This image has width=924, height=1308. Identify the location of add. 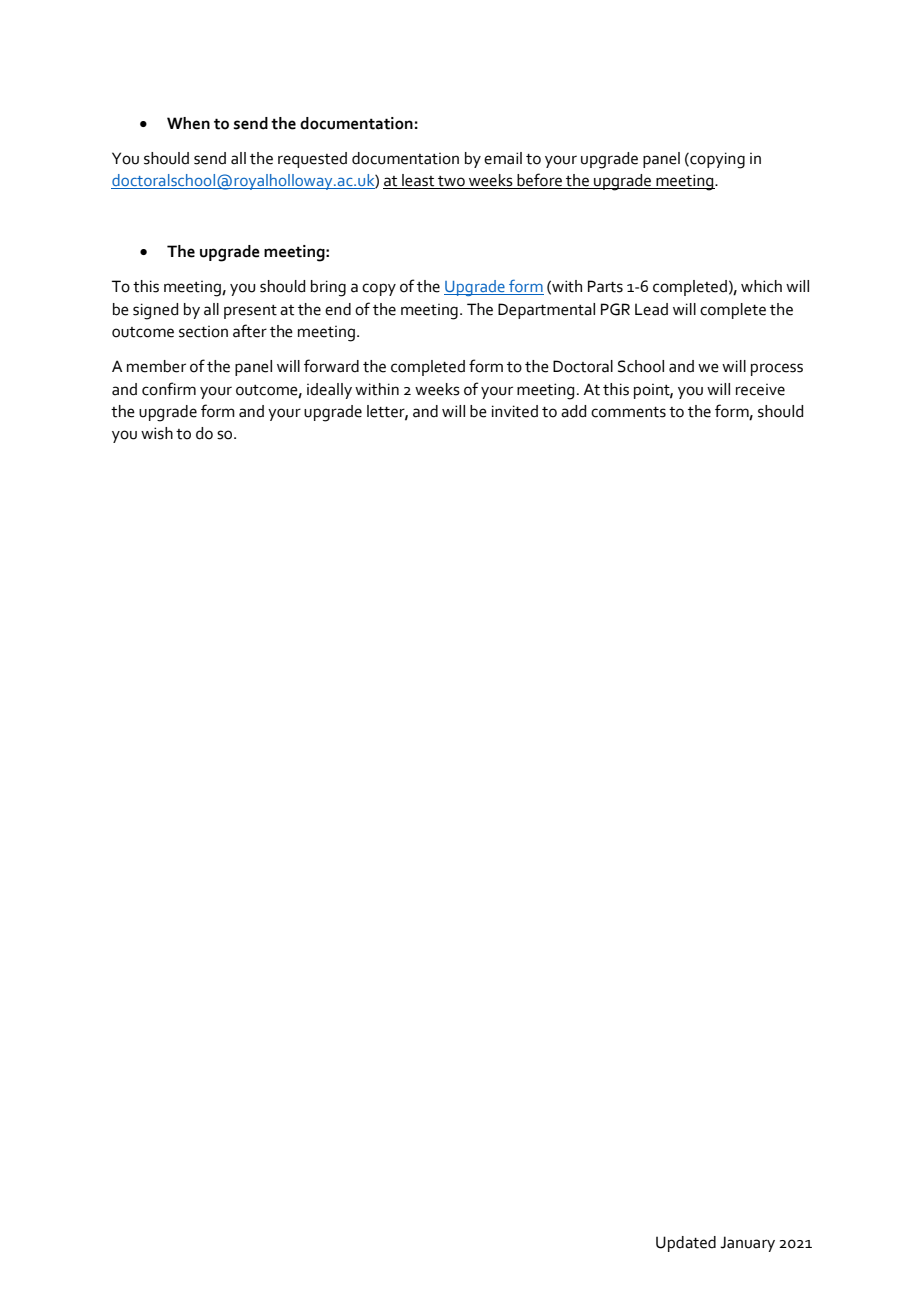
(573, 411).
